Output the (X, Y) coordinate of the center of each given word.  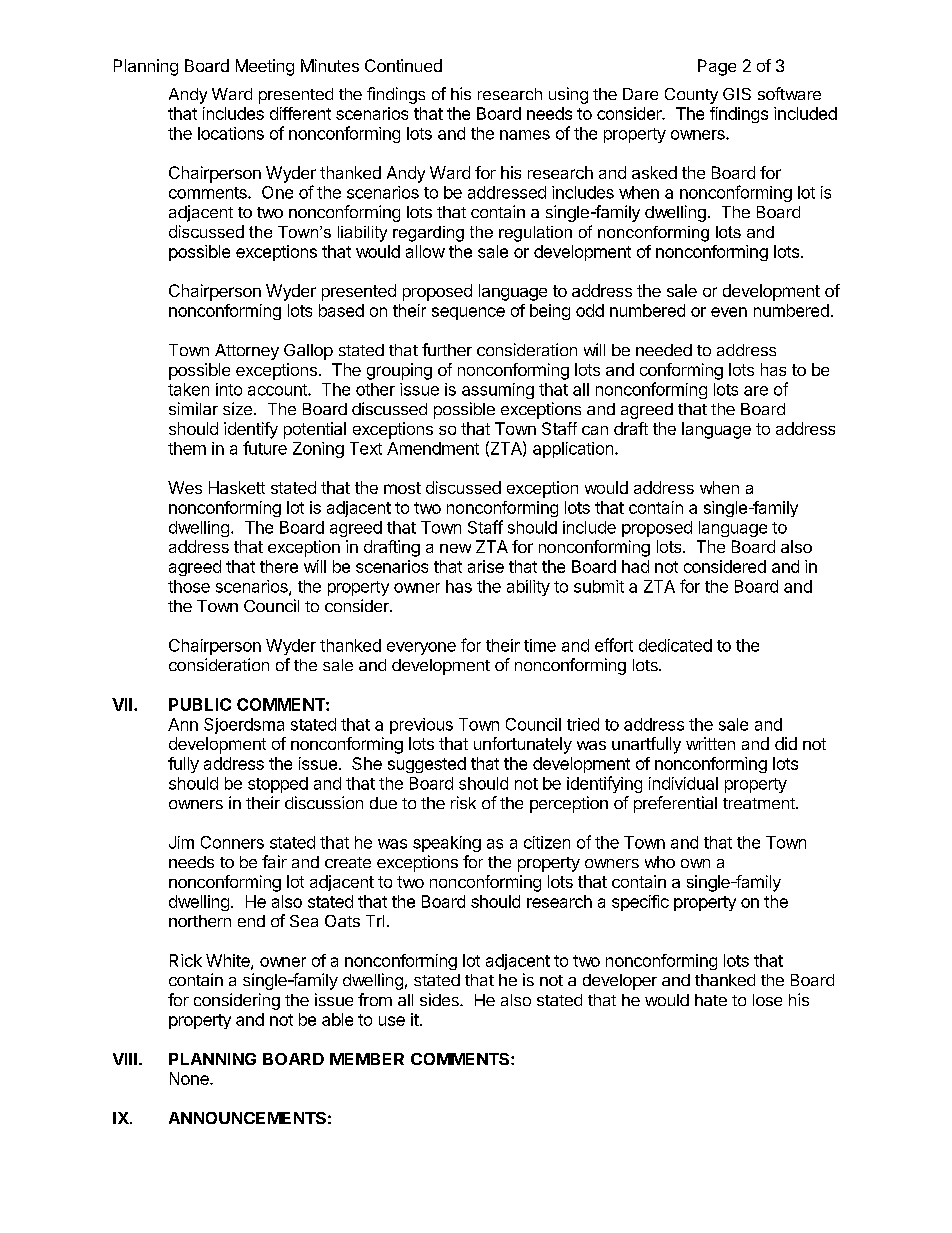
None (190, 1078)
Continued (403, 65)
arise (486, 566)
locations (231, 133)
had (635, 566)
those (189, 586)
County (691, 96)
